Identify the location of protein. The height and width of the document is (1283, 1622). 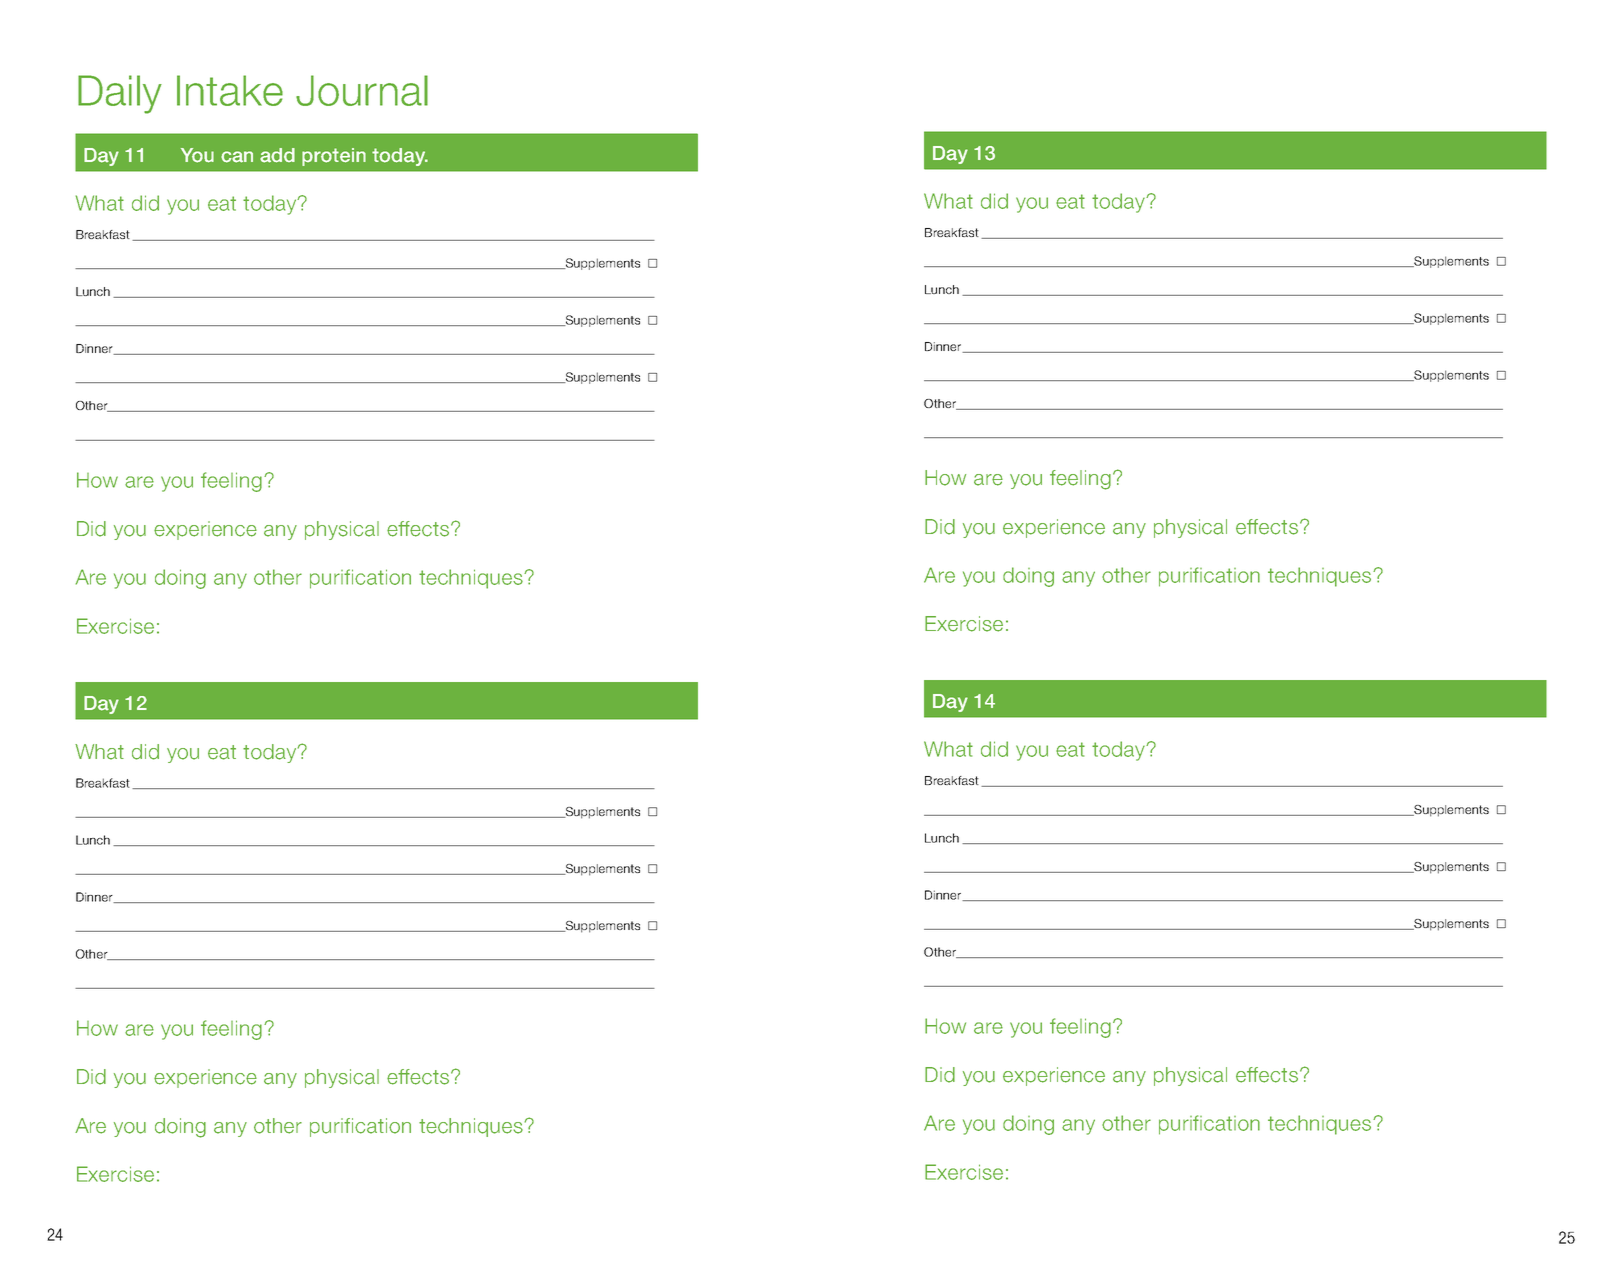
(334, 157).
